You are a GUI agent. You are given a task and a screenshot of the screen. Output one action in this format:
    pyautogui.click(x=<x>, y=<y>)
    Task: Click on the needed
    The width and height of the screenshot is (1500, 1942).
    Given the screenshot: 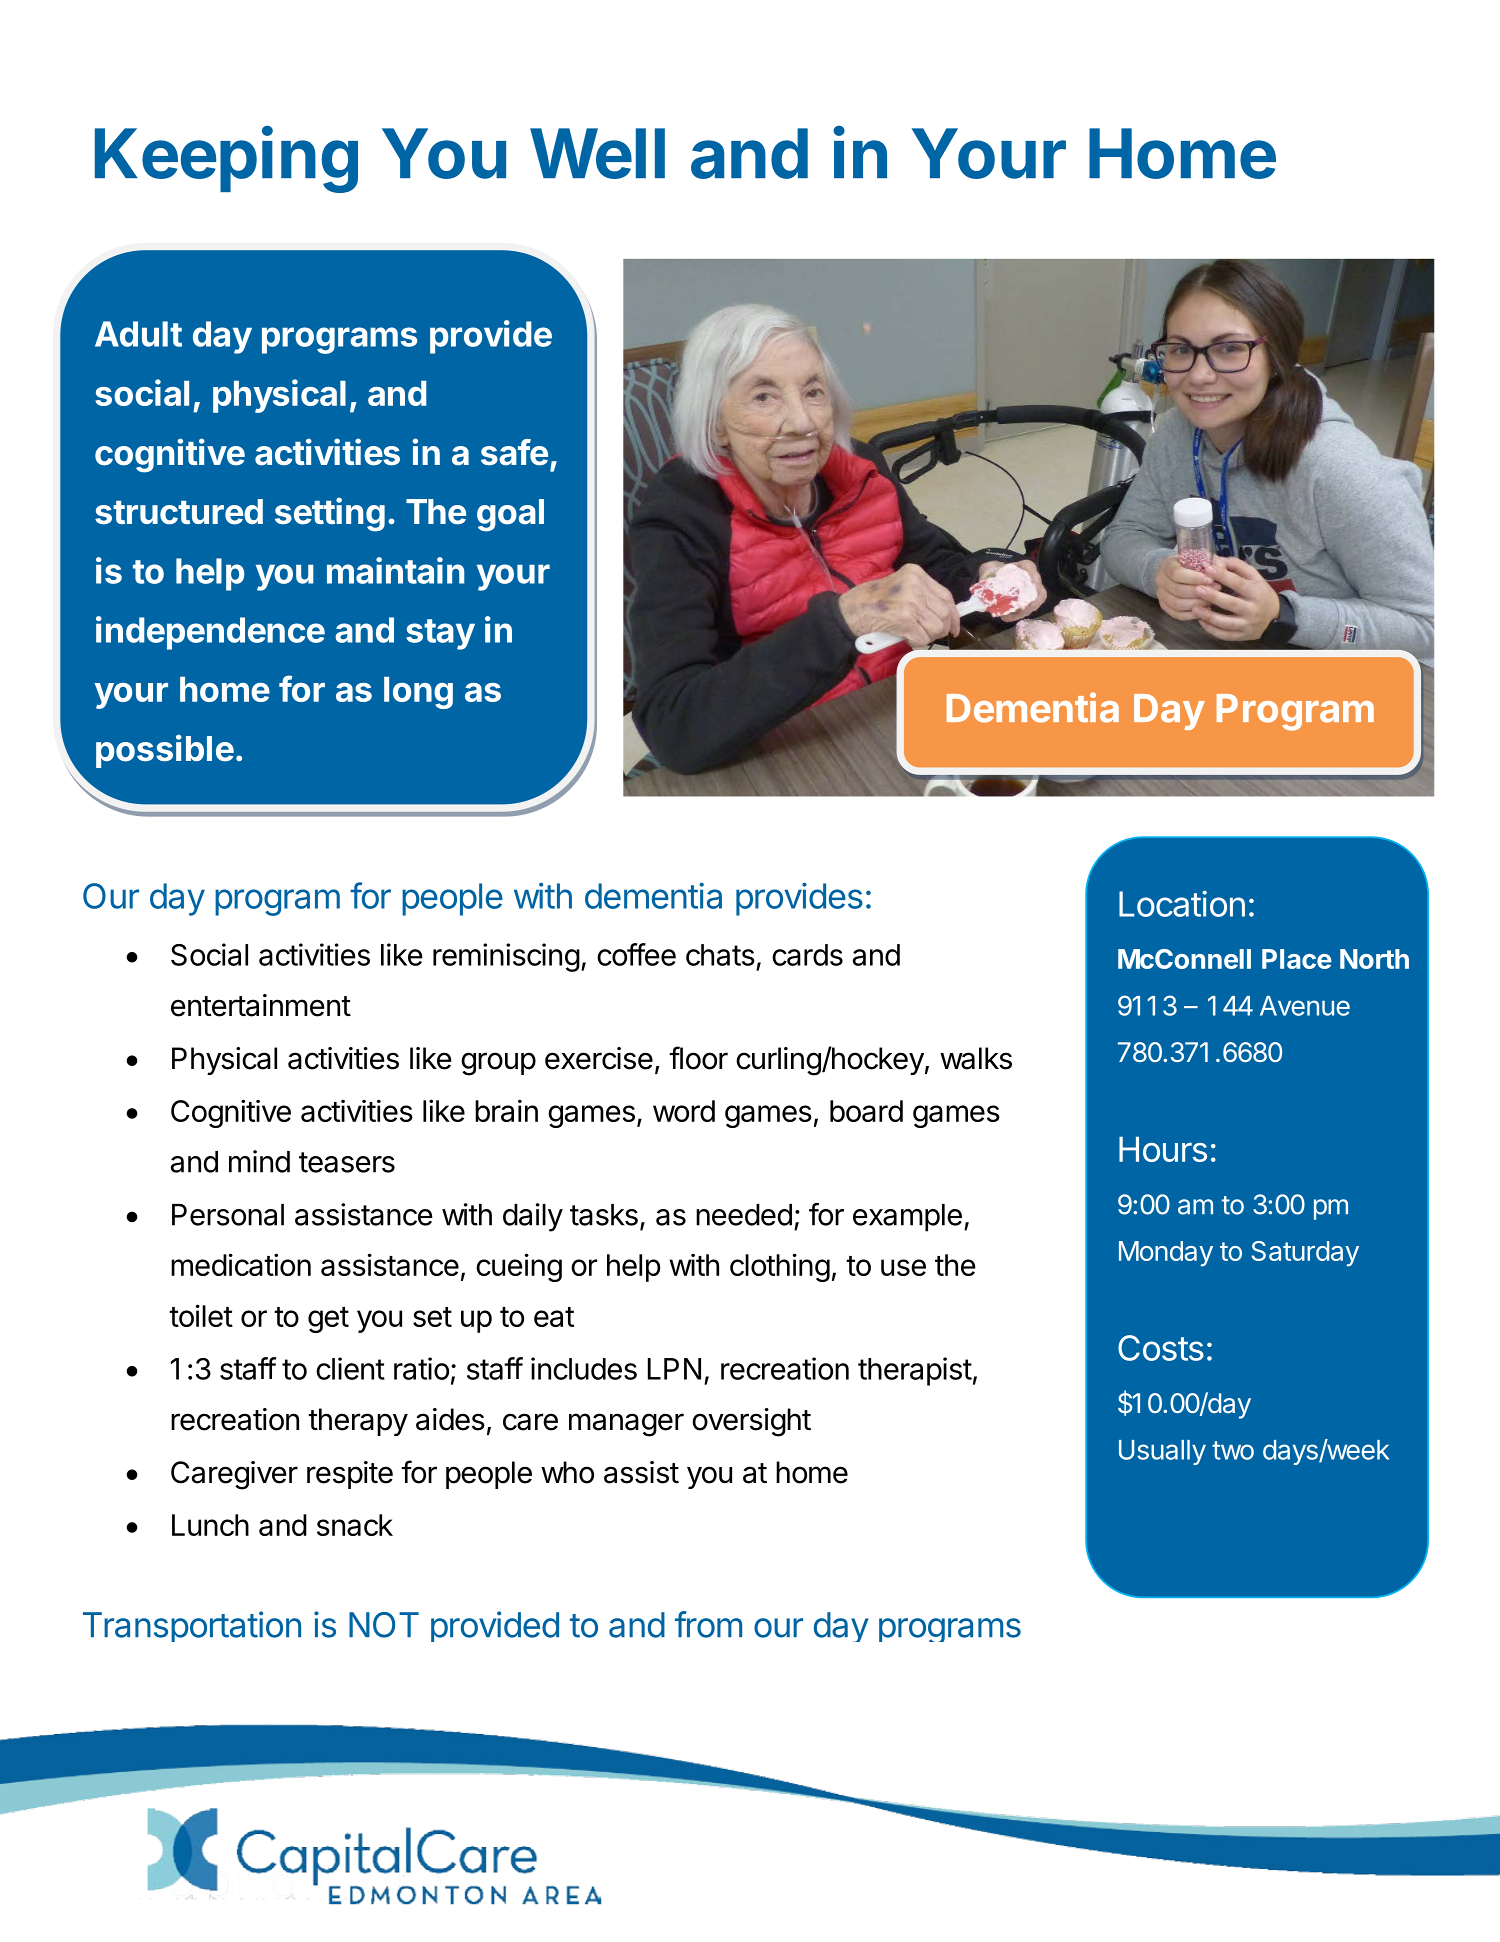 What is the action you would take?
    pyautogui.click(x=744, y=1215)
